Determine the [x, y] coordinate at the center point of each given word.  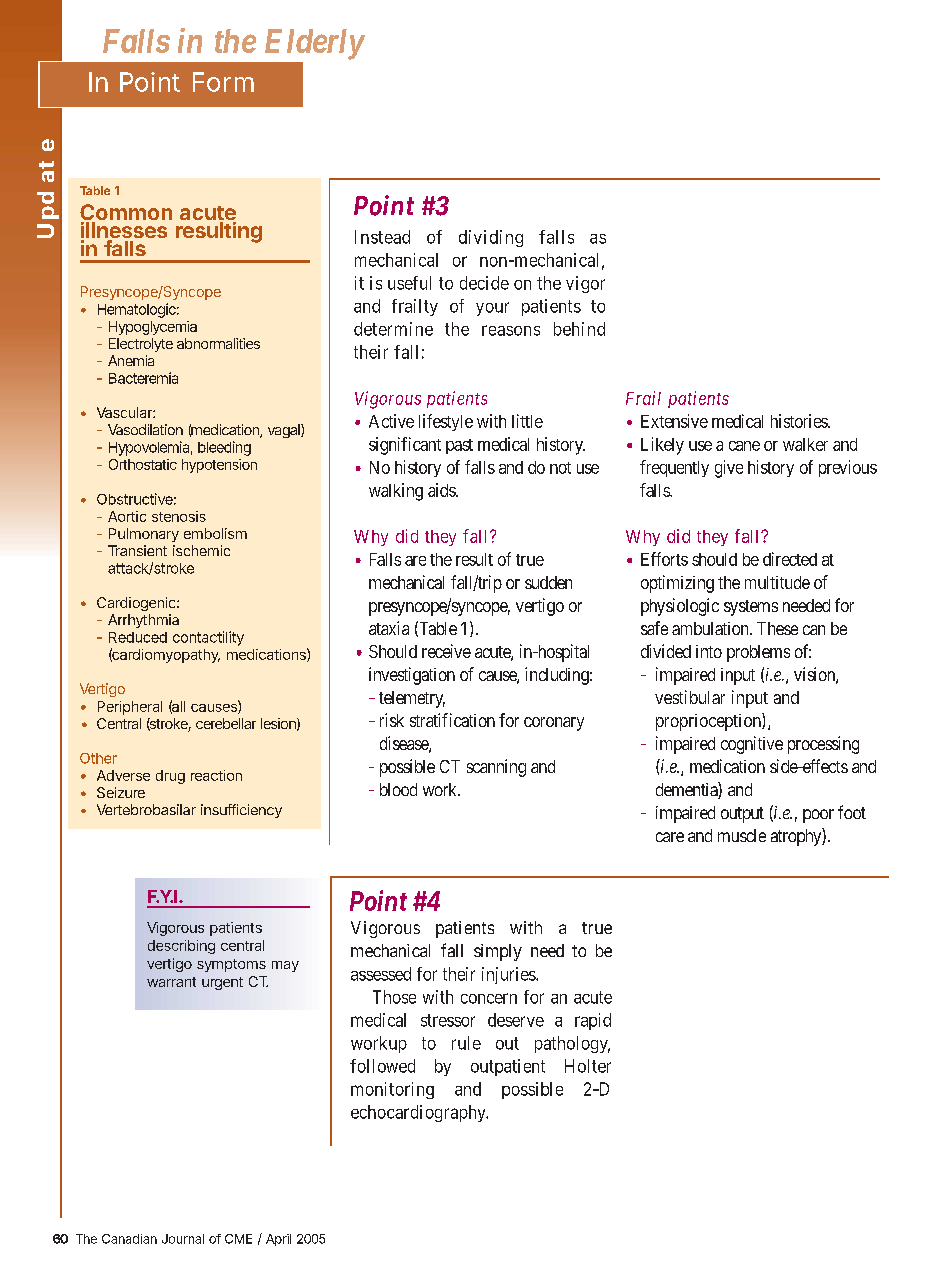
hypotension [219, 466]
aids [442, 490]
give [729, 469]
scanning [496, 768]
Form [223, 82]
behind [579, 329]
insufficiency [241, 811]
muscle [742, 835]
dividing [491, 238]
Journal [183, 1239]
